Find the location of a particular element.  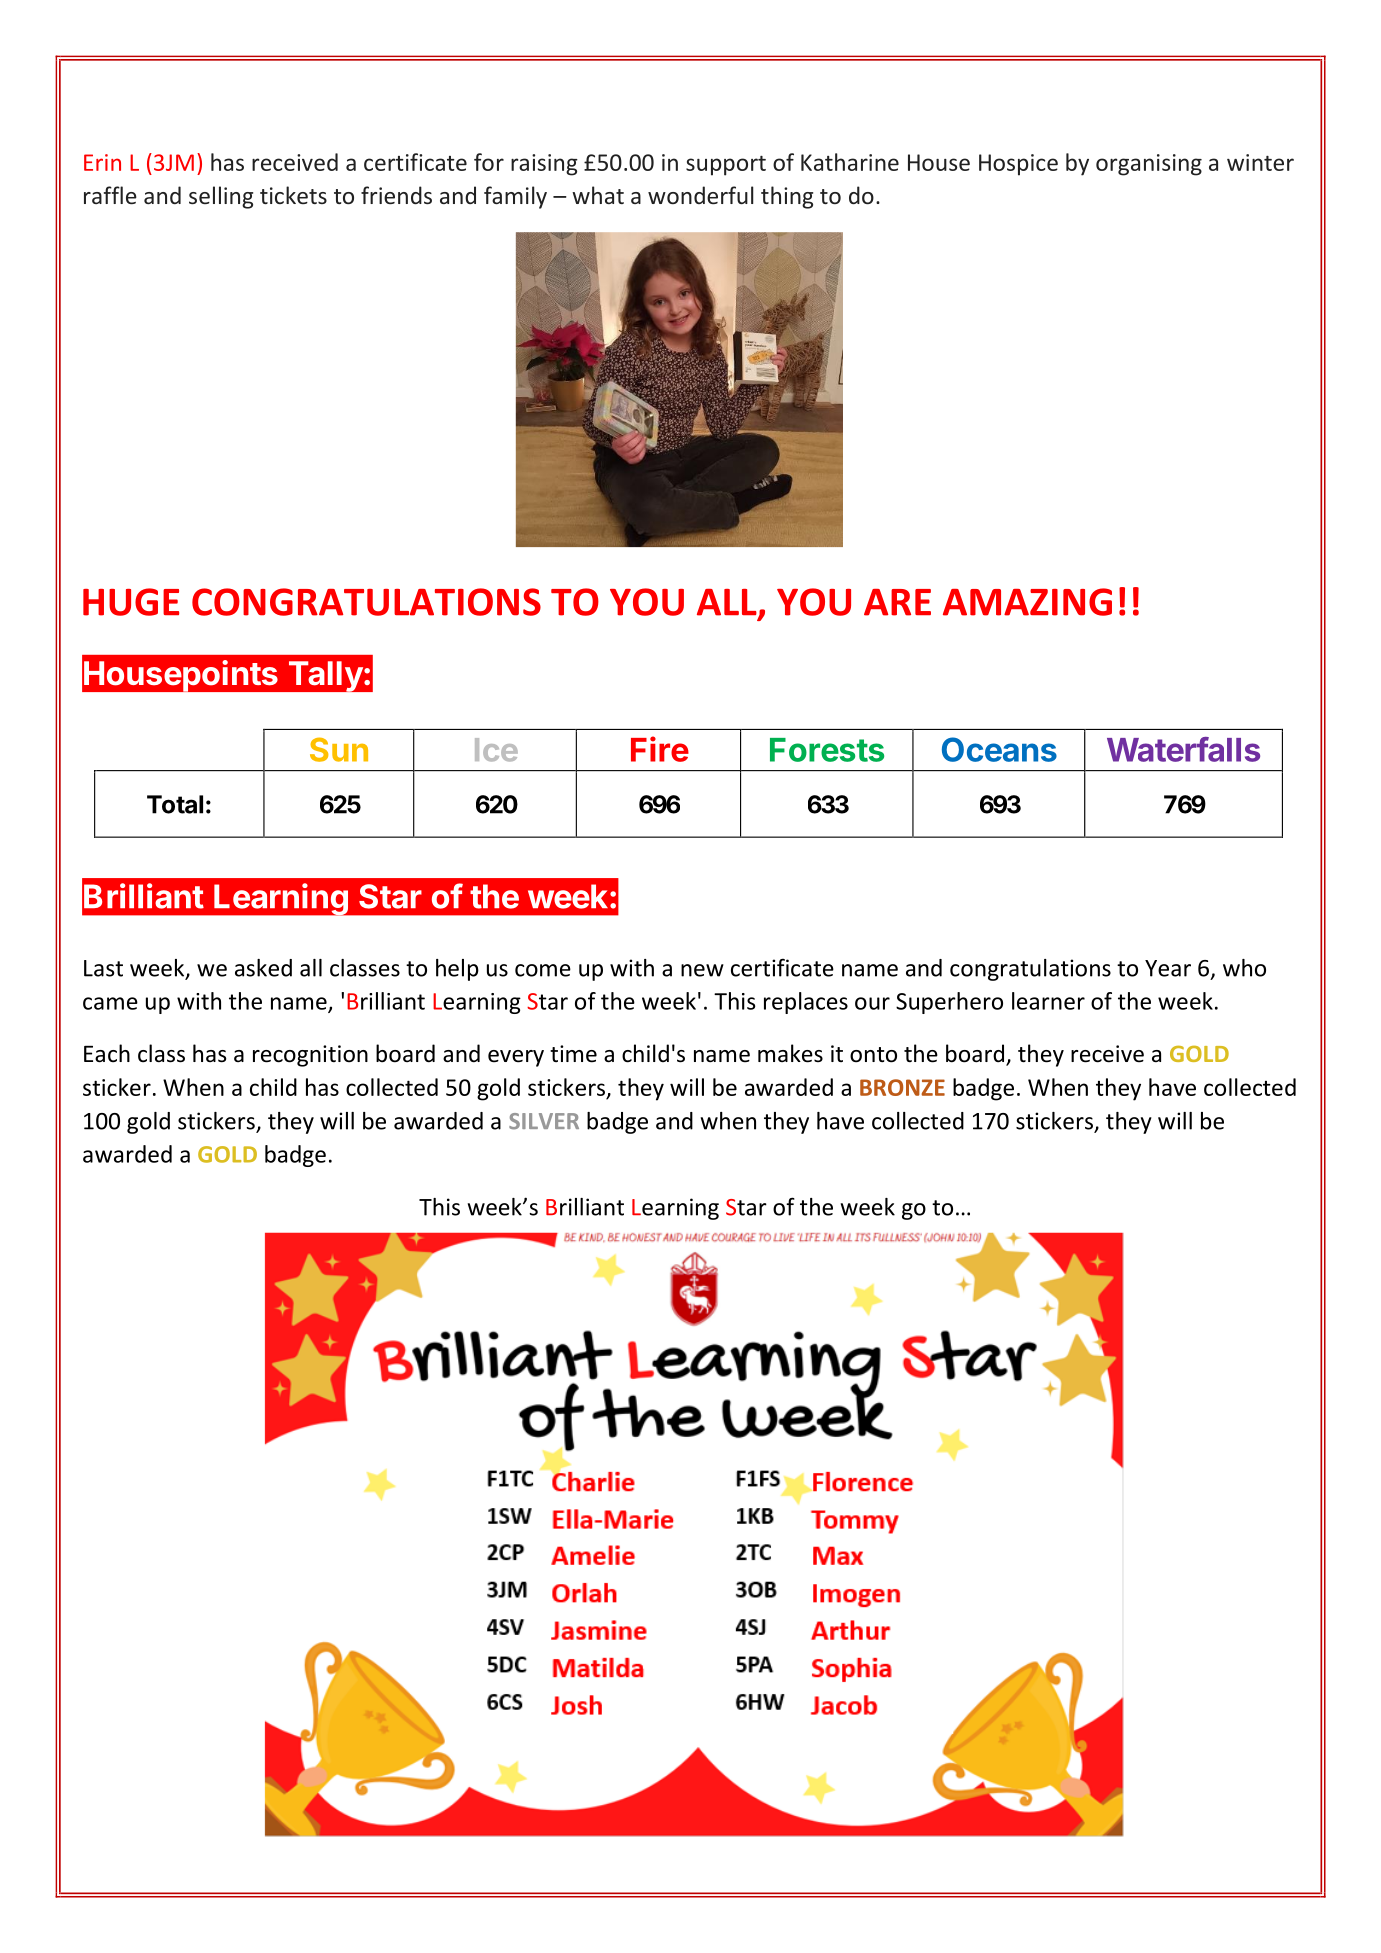

selling is located at coordinates (221, 197).
